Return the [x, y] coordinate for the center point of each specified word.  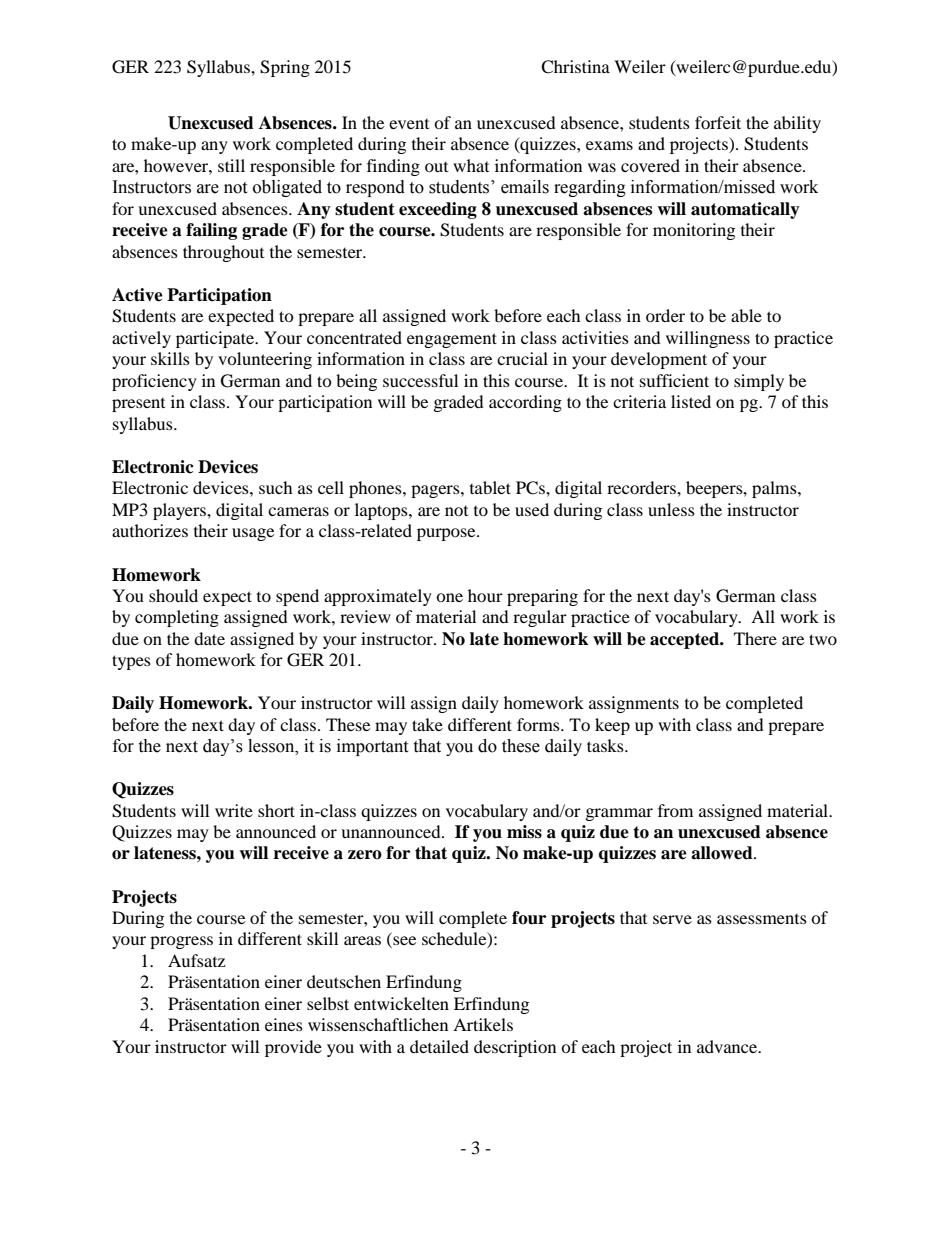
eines [284, 1024]
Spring [285, 68]
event [409, 124]
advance [728, 1046]
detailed [439, 1046]
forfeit [718, 122]
